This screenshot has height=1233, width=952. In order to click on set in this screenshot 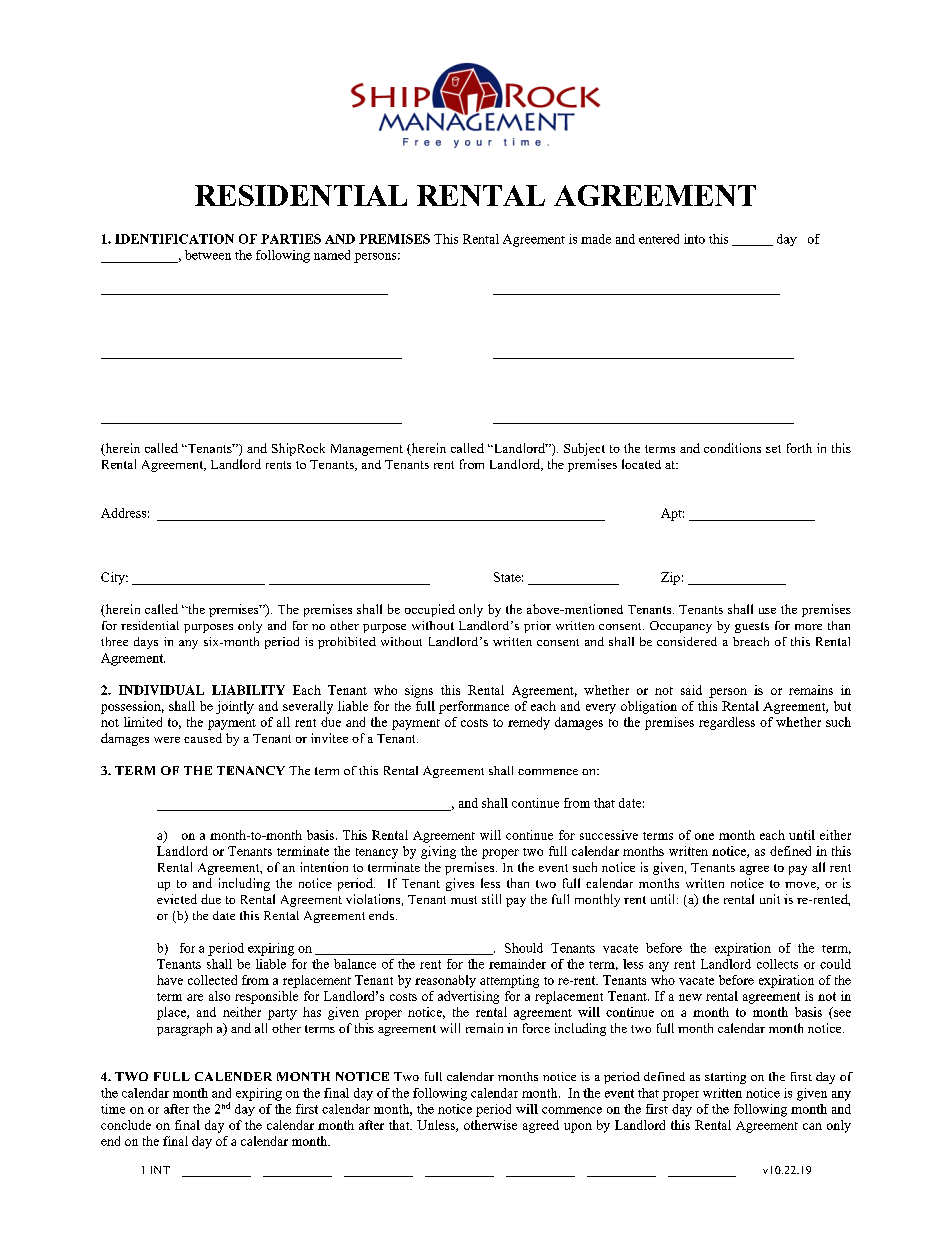, I will do `click(773, 449)`.
